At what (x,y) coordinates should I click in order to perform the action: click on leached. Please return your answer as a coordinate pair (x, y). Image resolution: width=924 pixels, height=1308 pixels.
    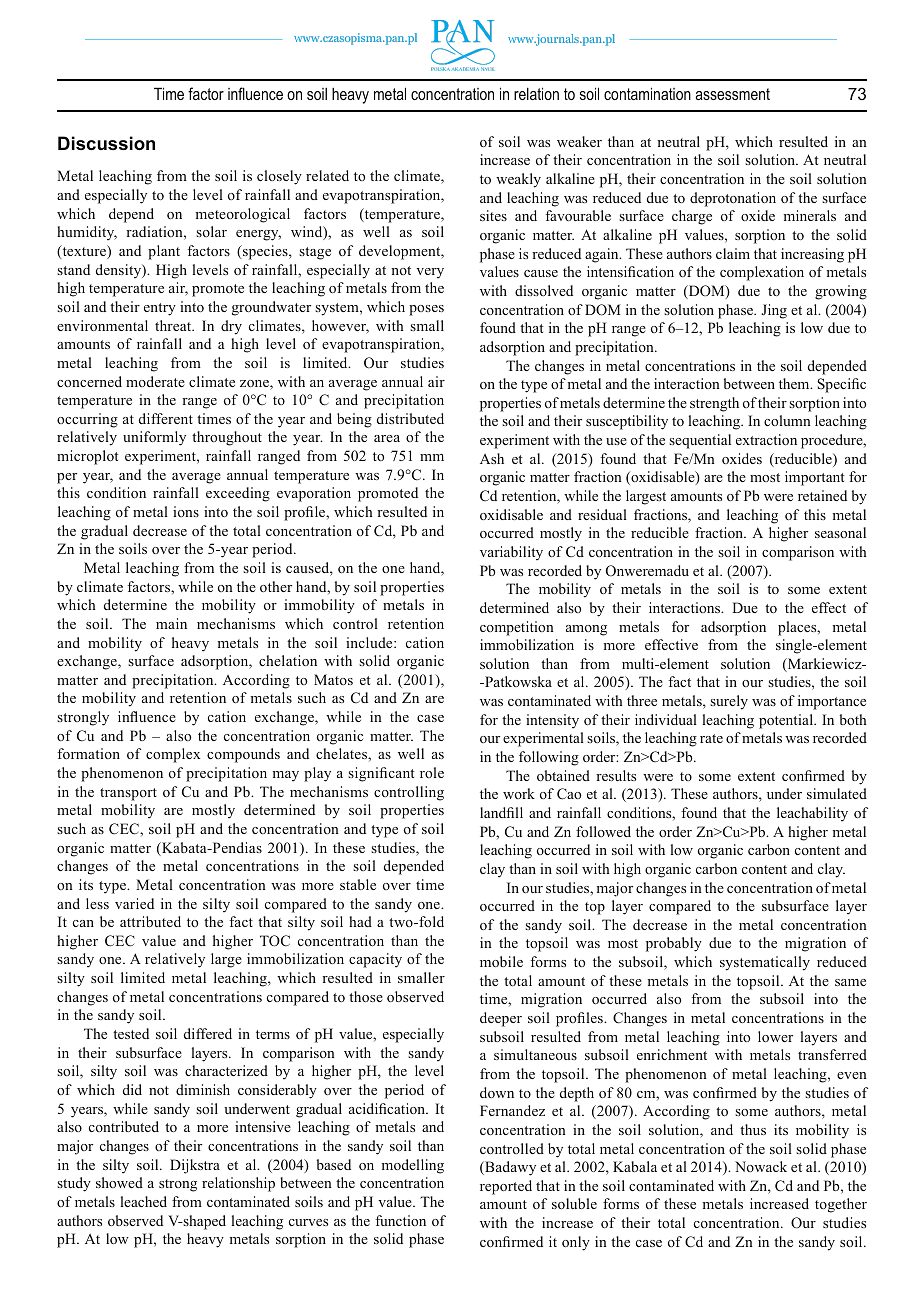
    Looking at the image, I should click on (144, 1201).
